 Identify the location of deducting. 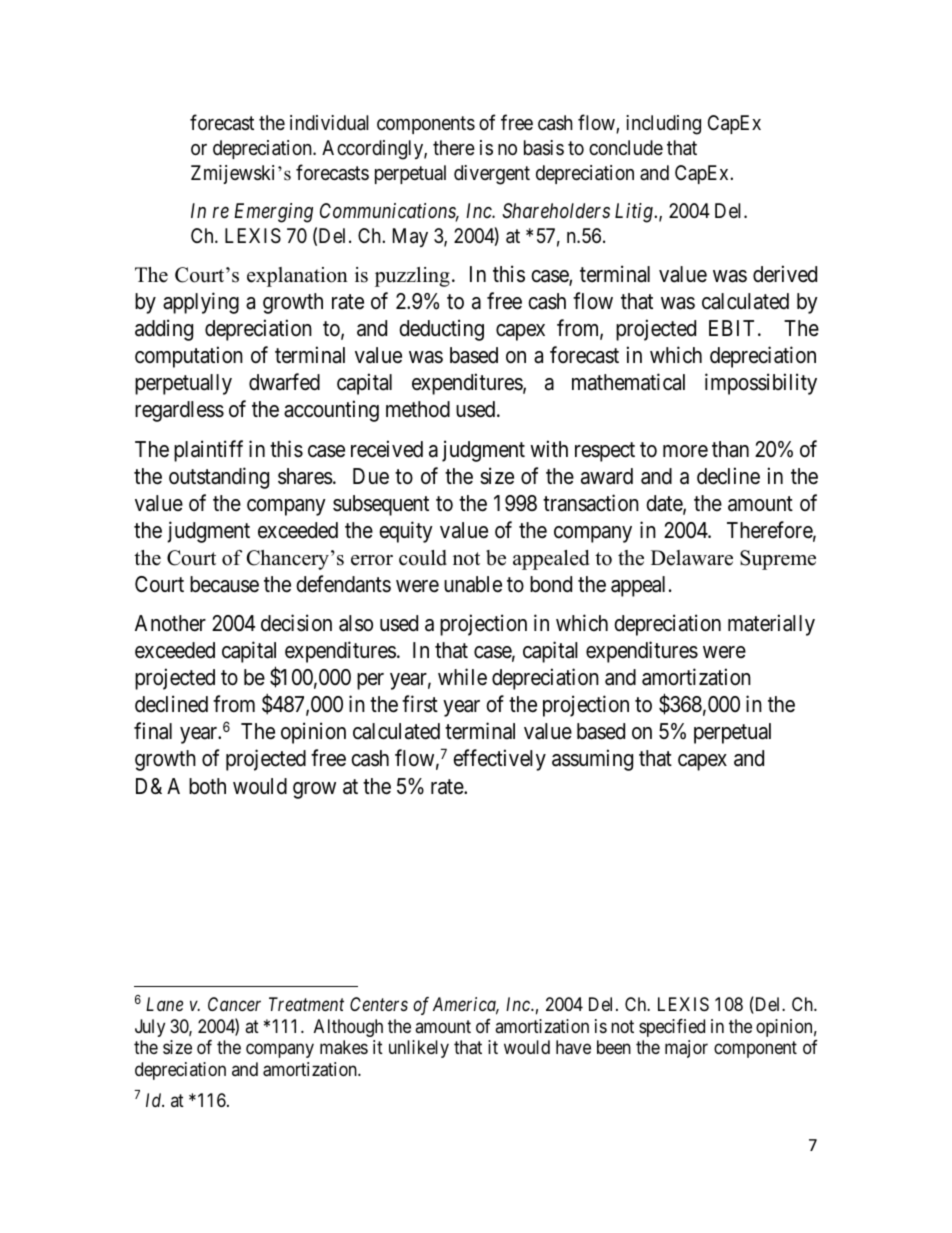
(441, 330).
